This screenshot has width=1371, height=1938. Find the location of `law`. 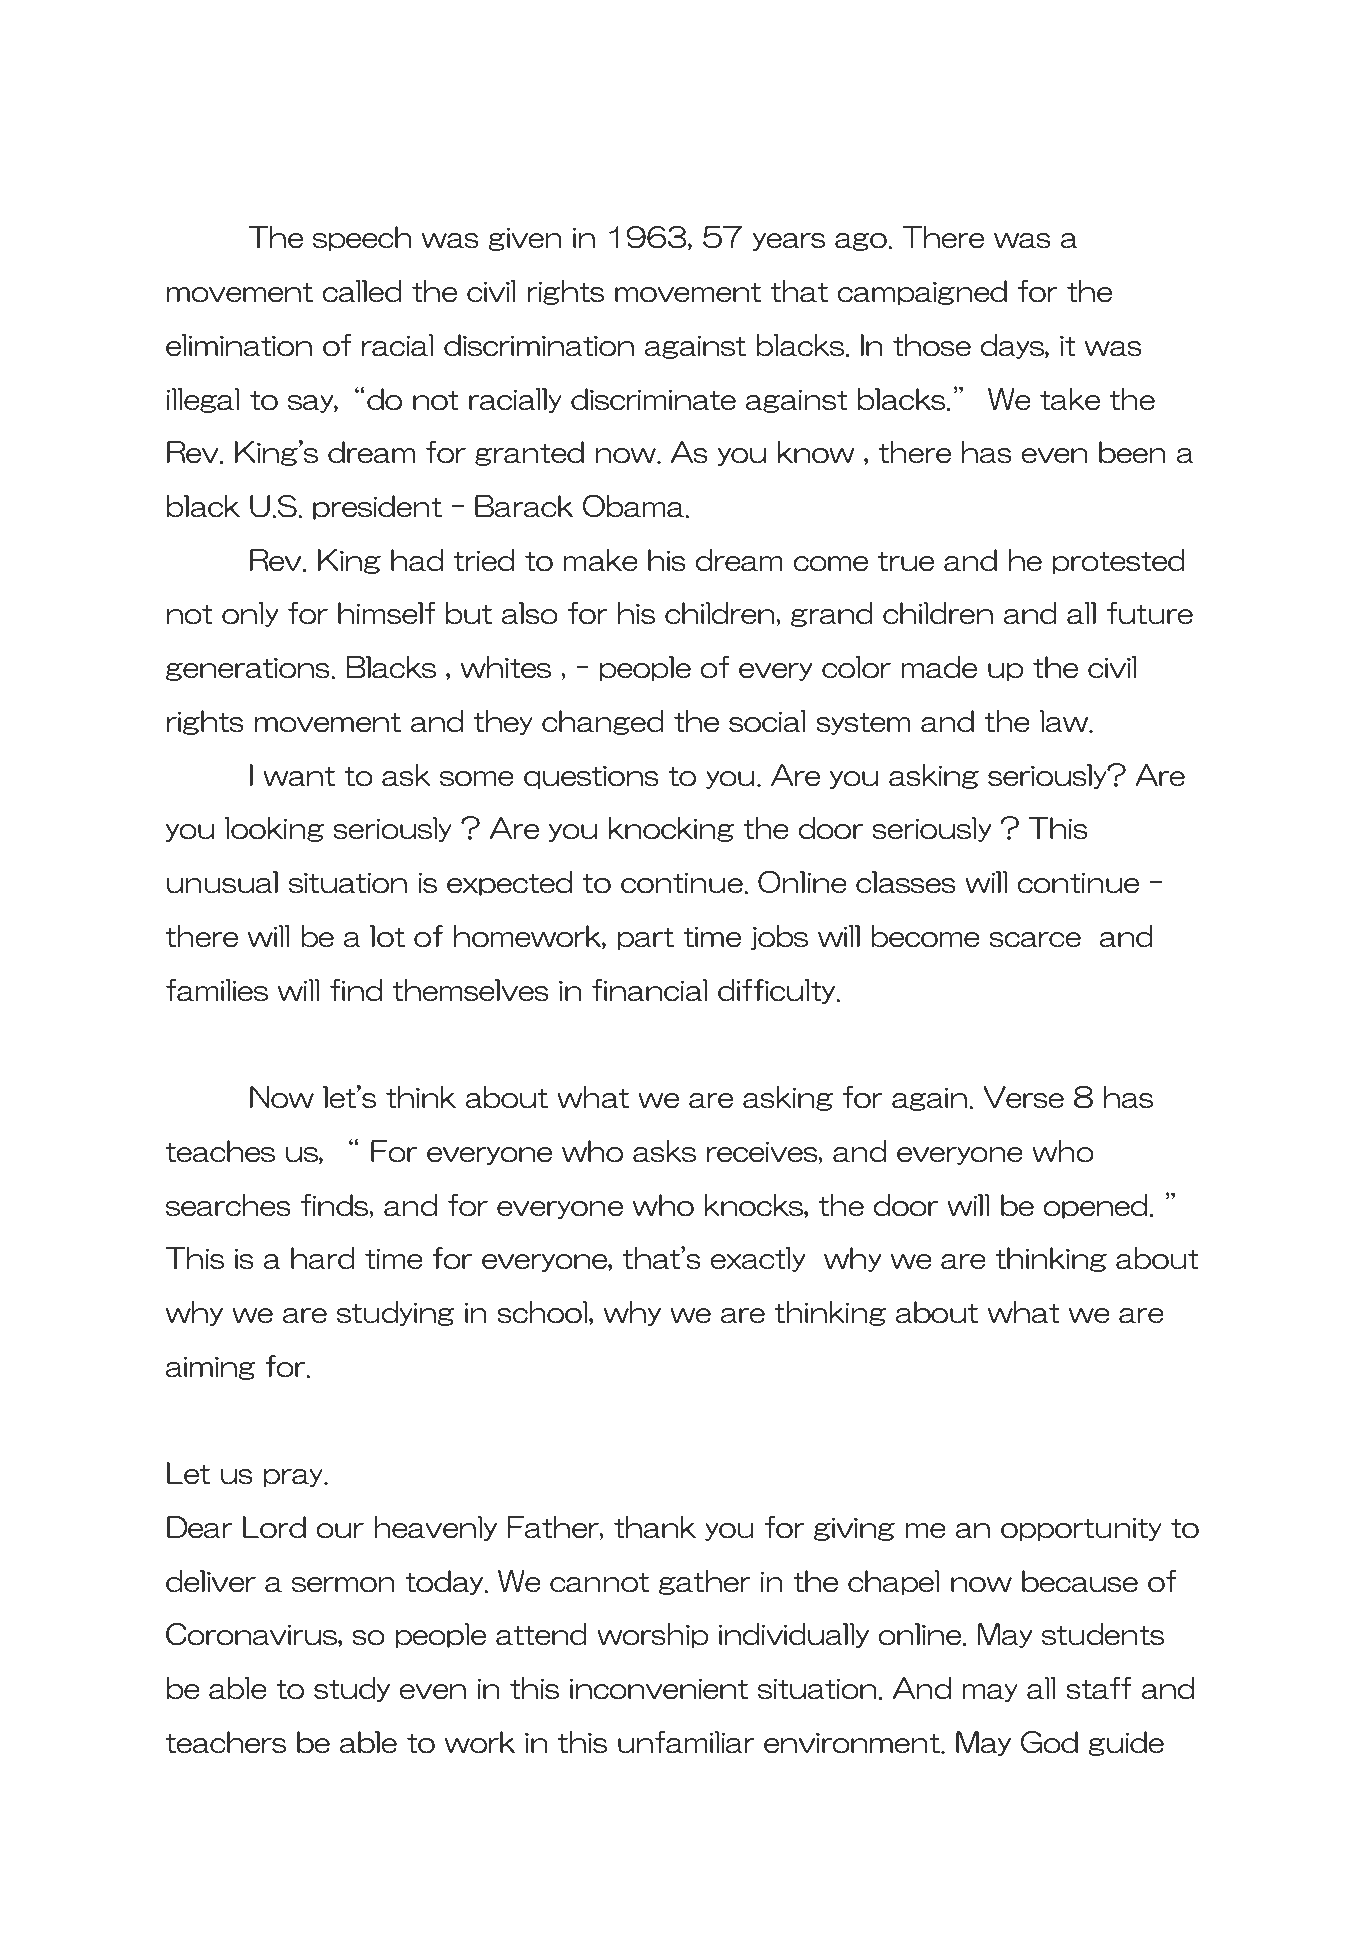

law is located at coordinates (1065, 721).
